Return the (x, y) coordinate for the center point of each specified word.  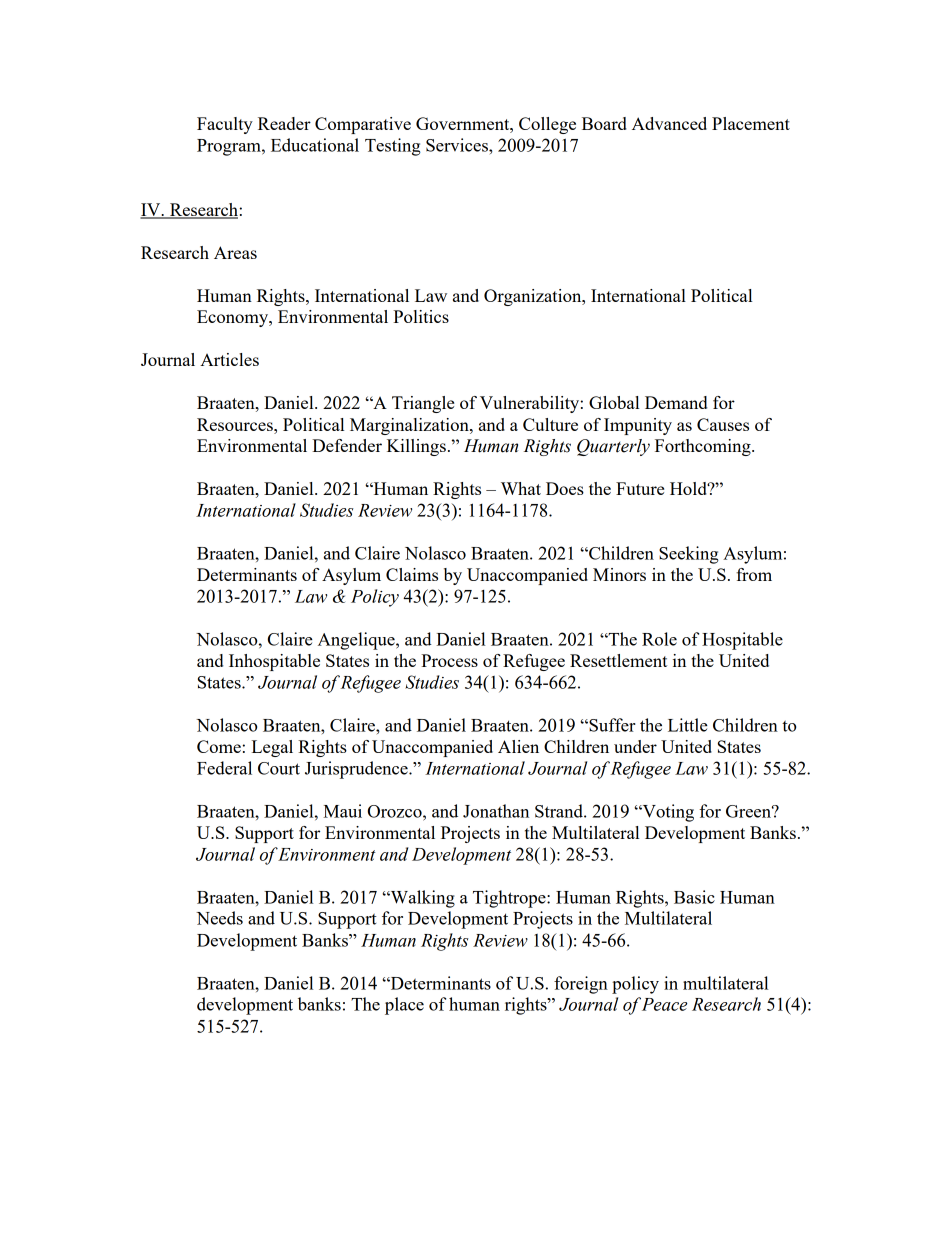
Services (458, 145)
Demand (676, 402)
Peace (664, 1004)
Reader (284, 123)
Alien (518, 746)
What (521, 488)
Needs (219, 918)
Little (688, 725)
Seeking (689, 555)
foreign (581, 985)
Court (279, 768)
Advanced (669, 123)
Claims (412, 574)
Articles (229, 359)
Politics (421, 316)
